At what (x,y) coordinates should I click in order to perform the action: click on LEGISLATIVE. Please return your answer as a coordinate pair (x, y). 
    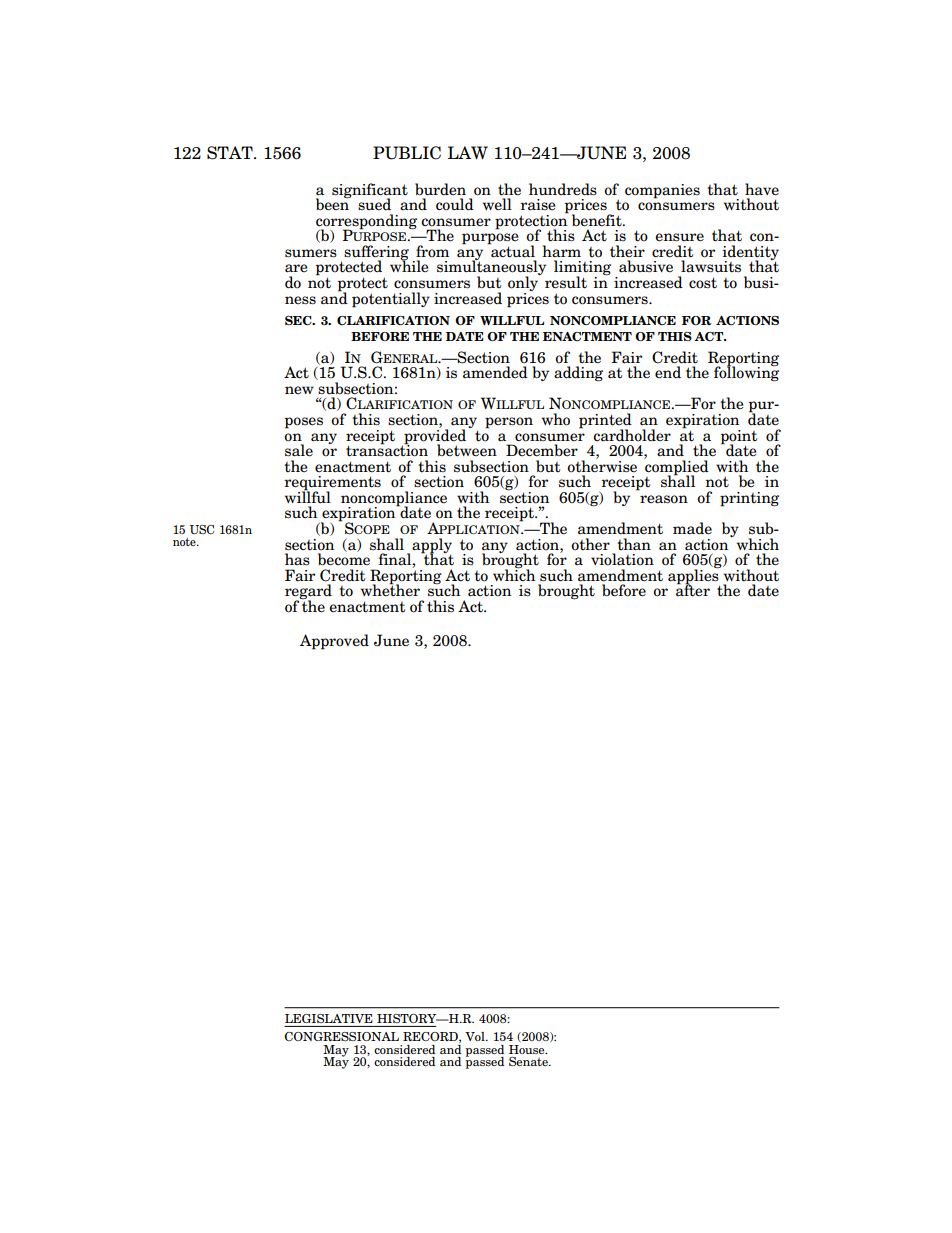
    Looking at the image, I should click on (329, 1018).
